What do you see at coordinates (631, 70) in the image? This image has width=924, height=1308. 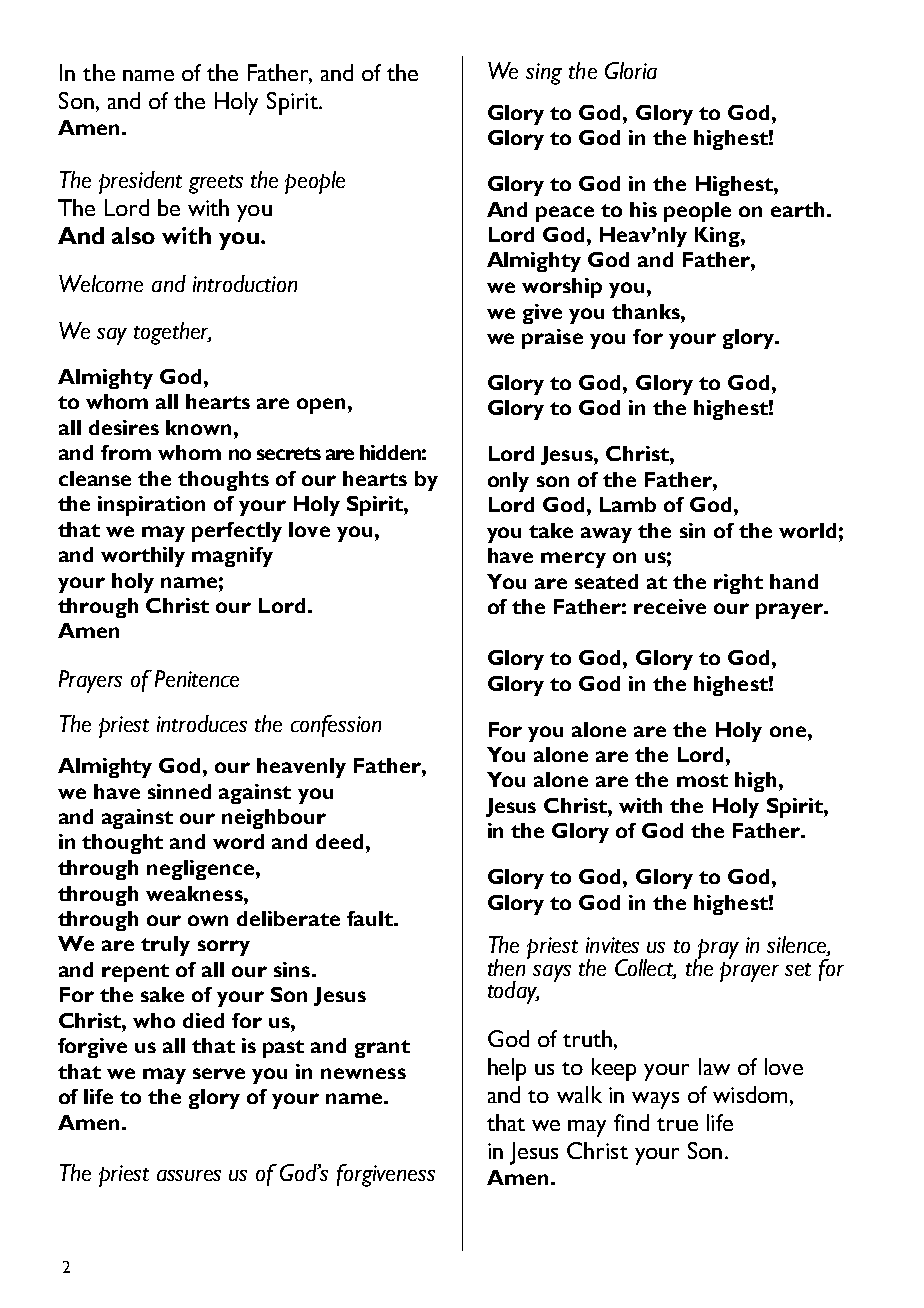 I see `Gloria` at bounding box center [631, 70].
